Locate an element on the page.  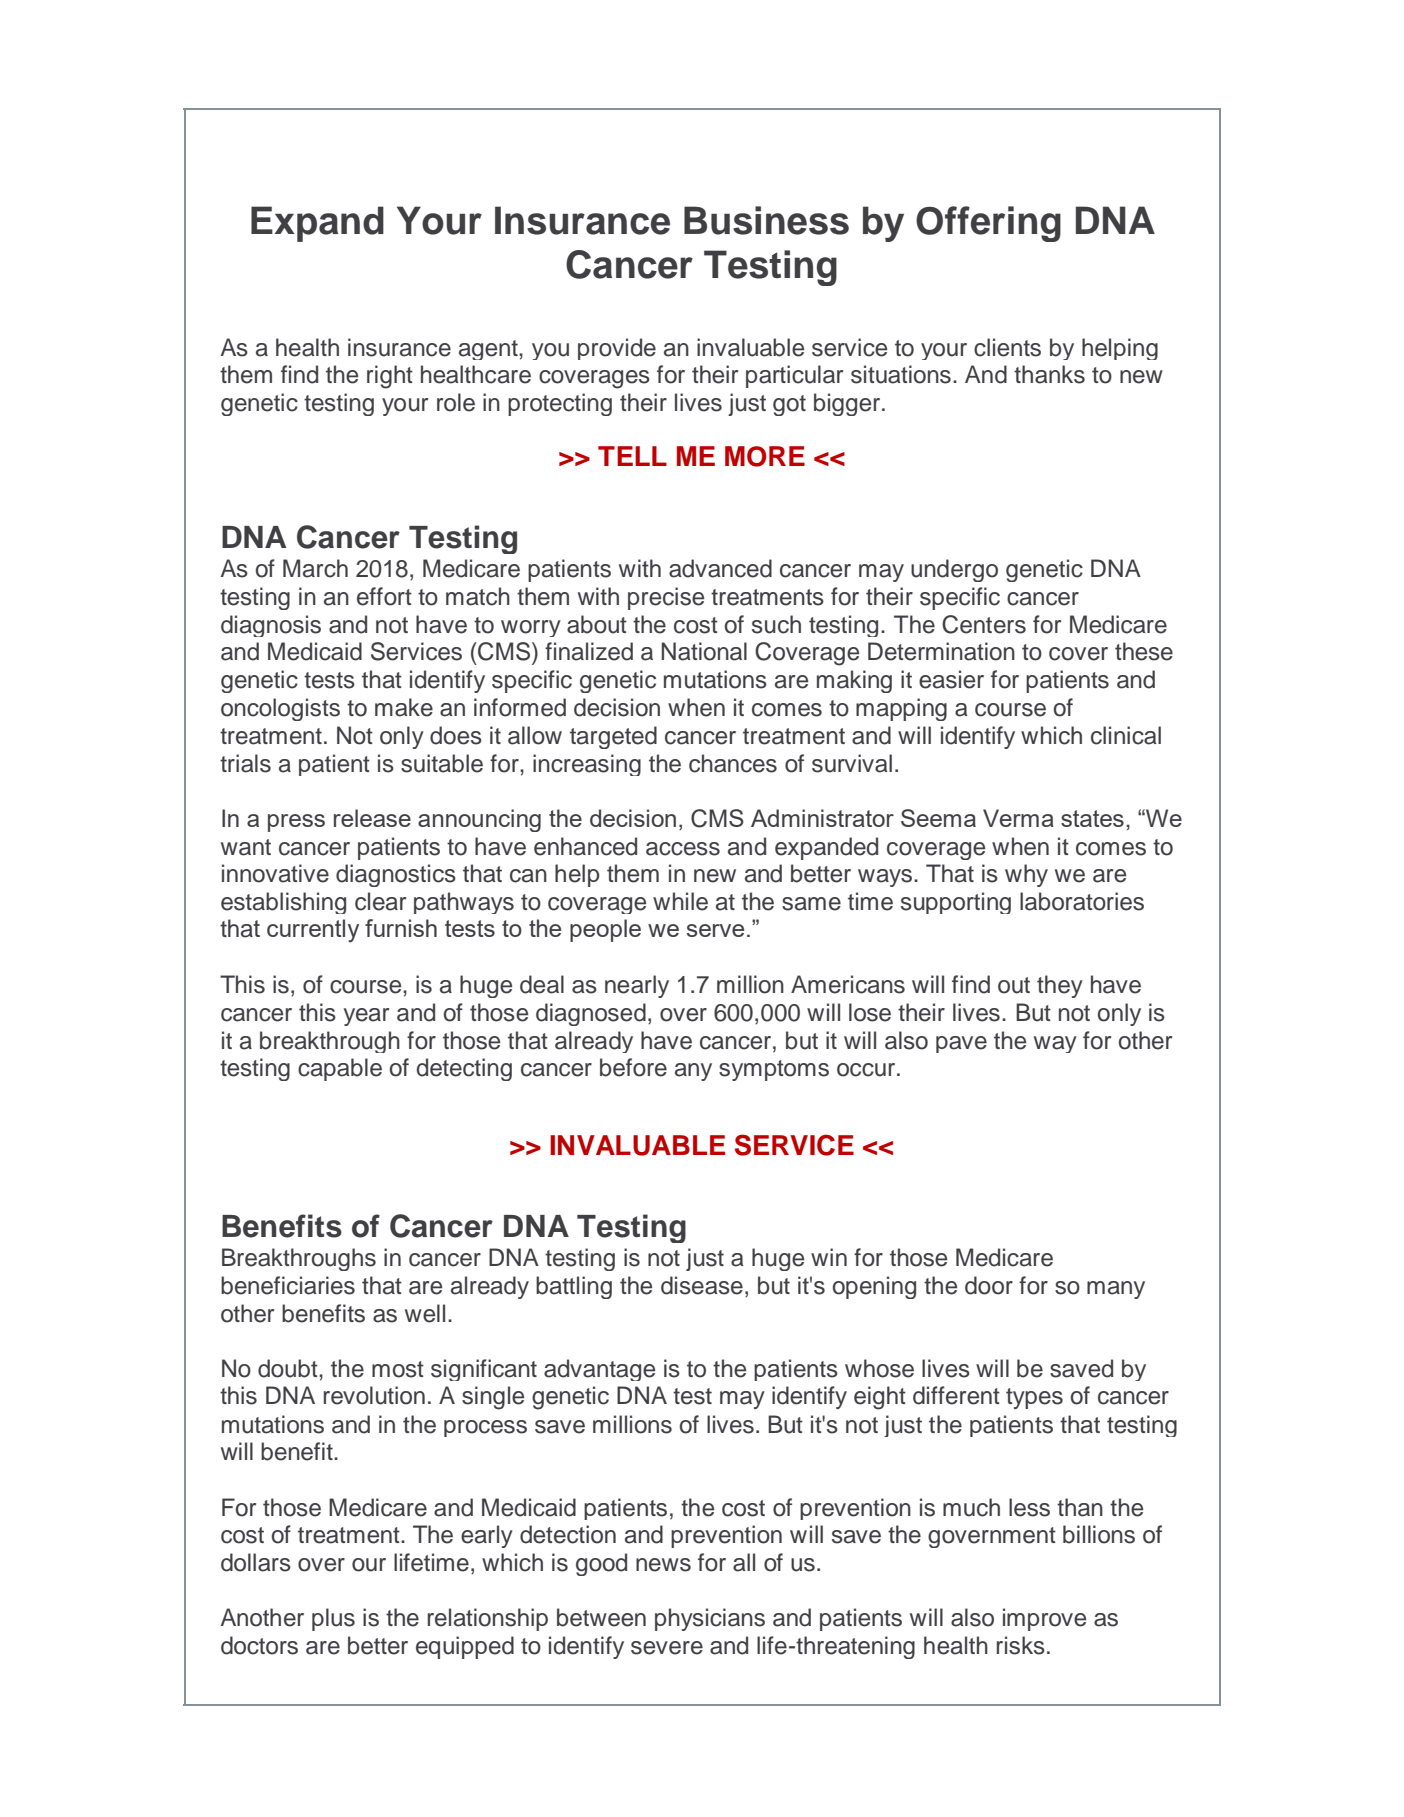
currently is located at coordinates (313, 931).
